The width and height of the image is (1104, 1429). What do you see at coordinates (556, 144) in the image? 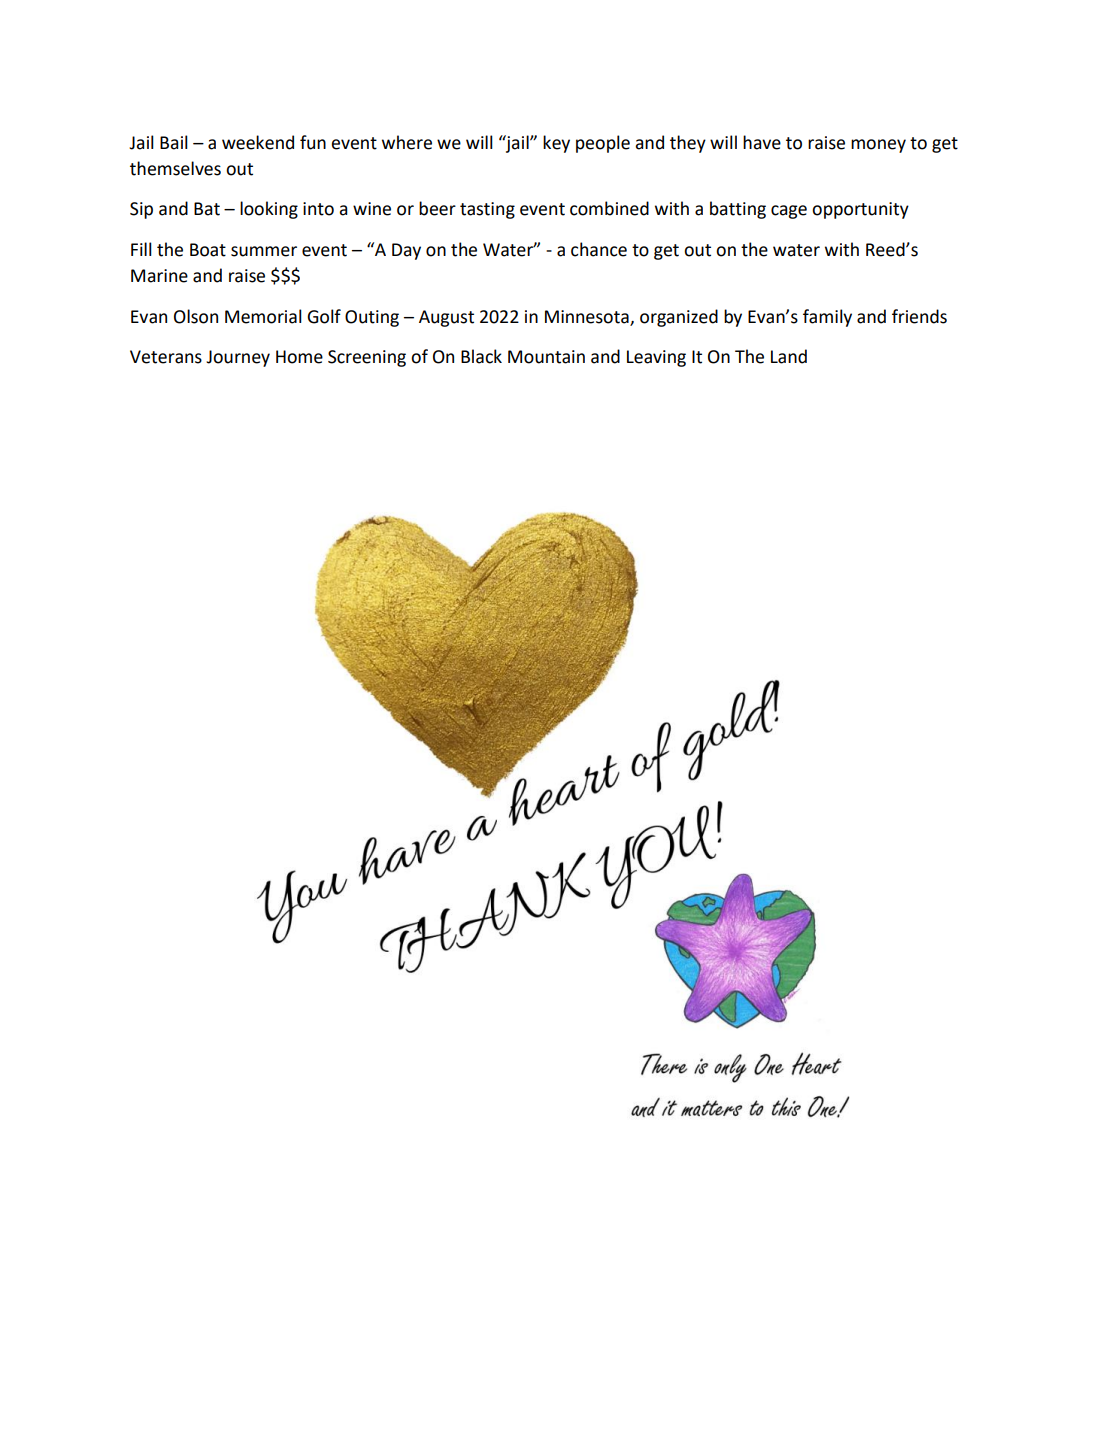
I see `key` at bounding box center [556, 144].
